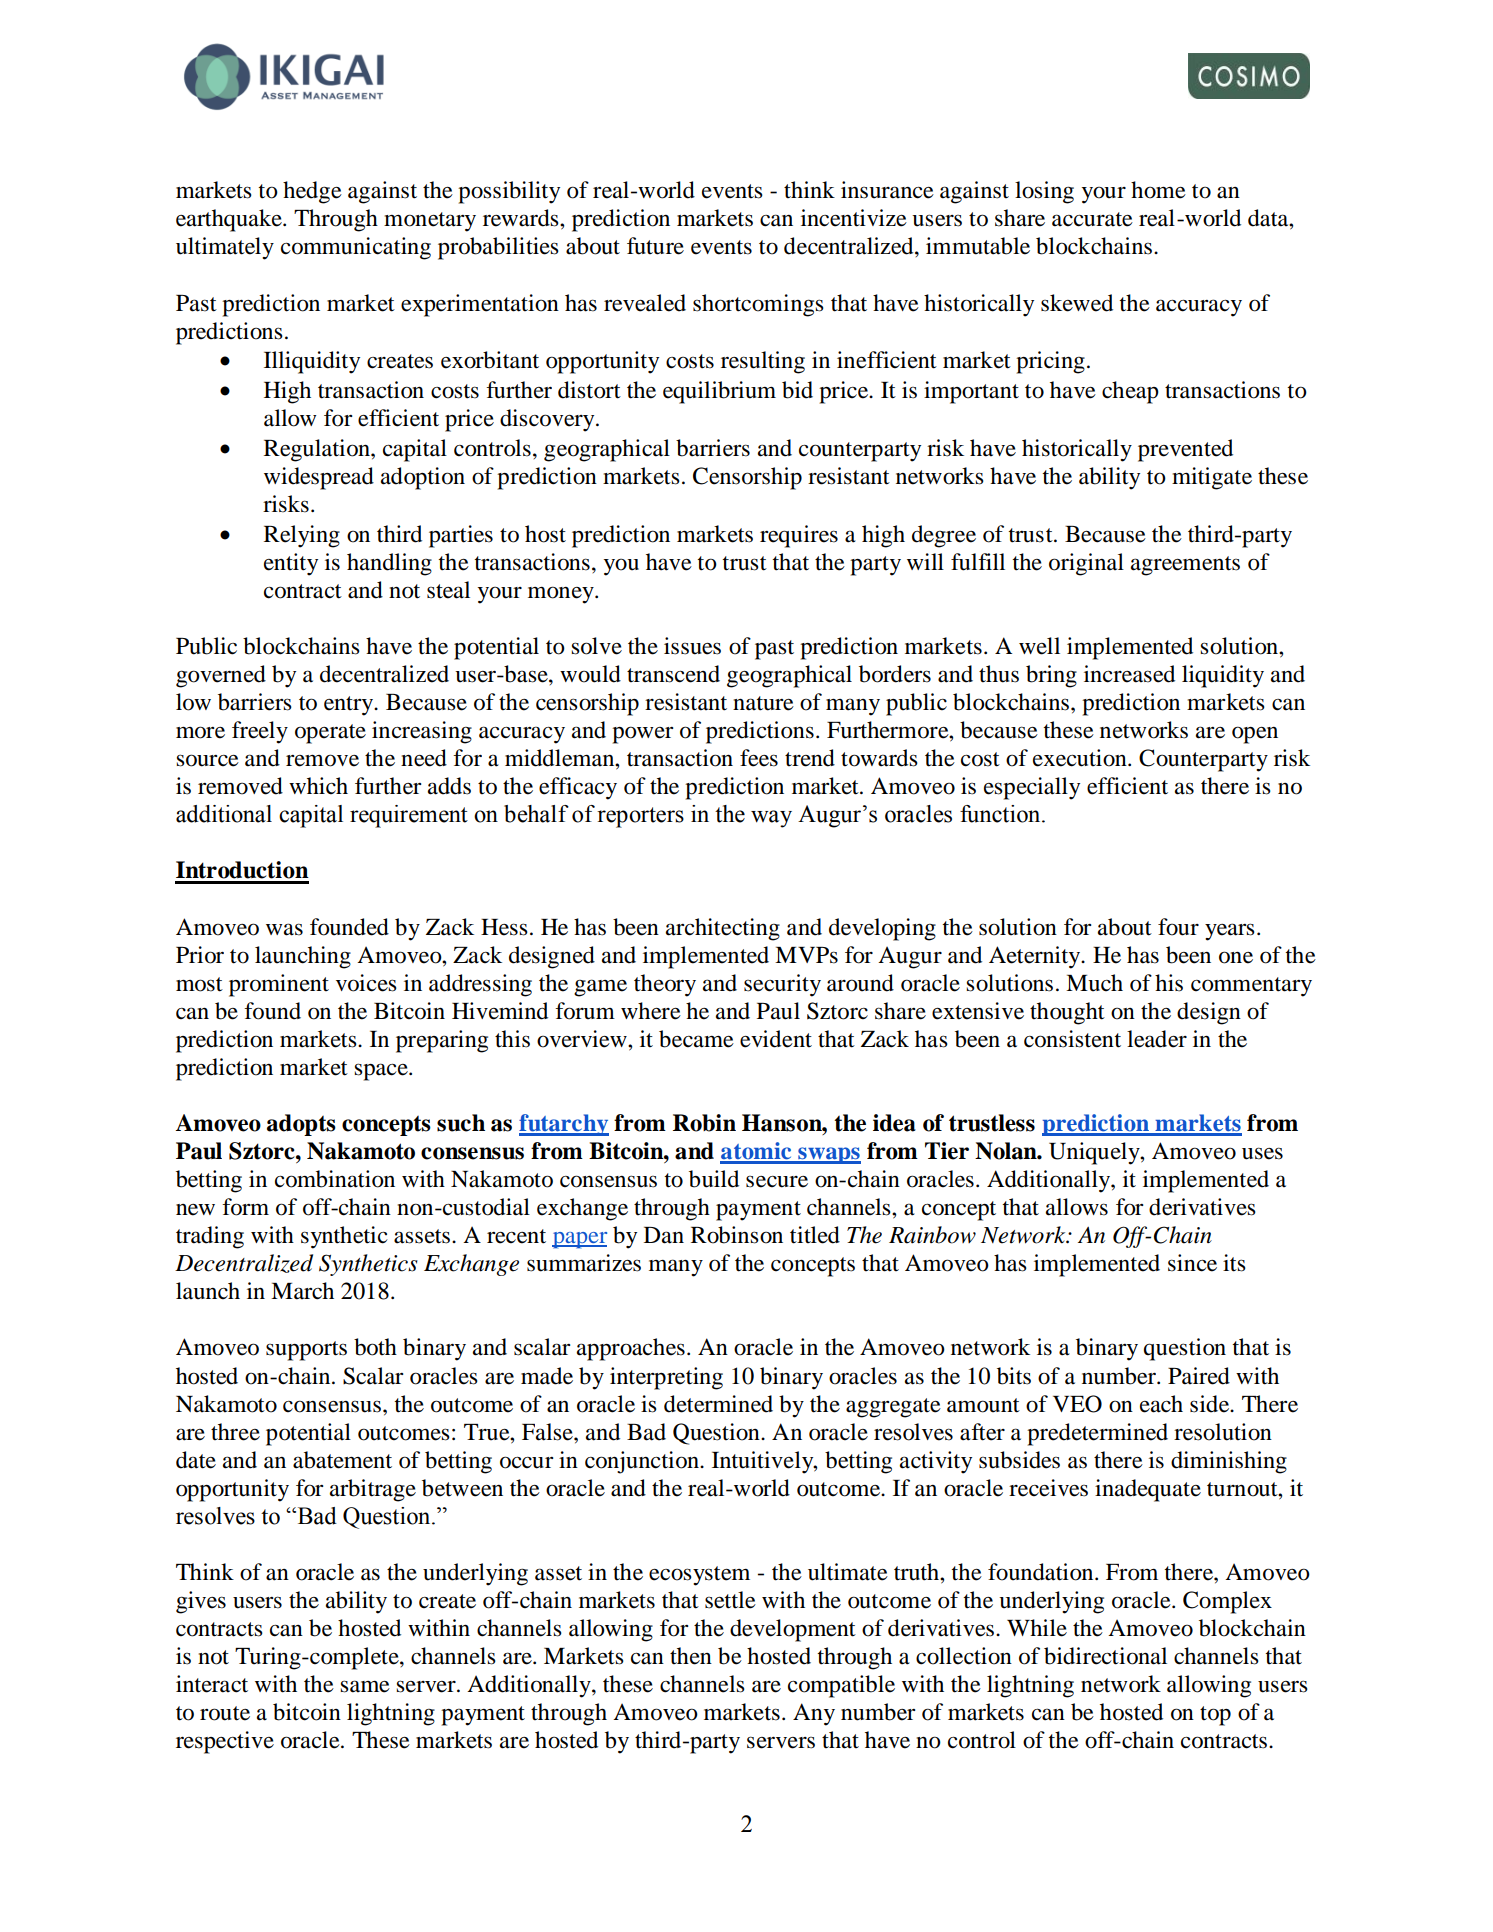  Describe the element at coordinates (691, 1656) in the image. I see `then` at that location.
